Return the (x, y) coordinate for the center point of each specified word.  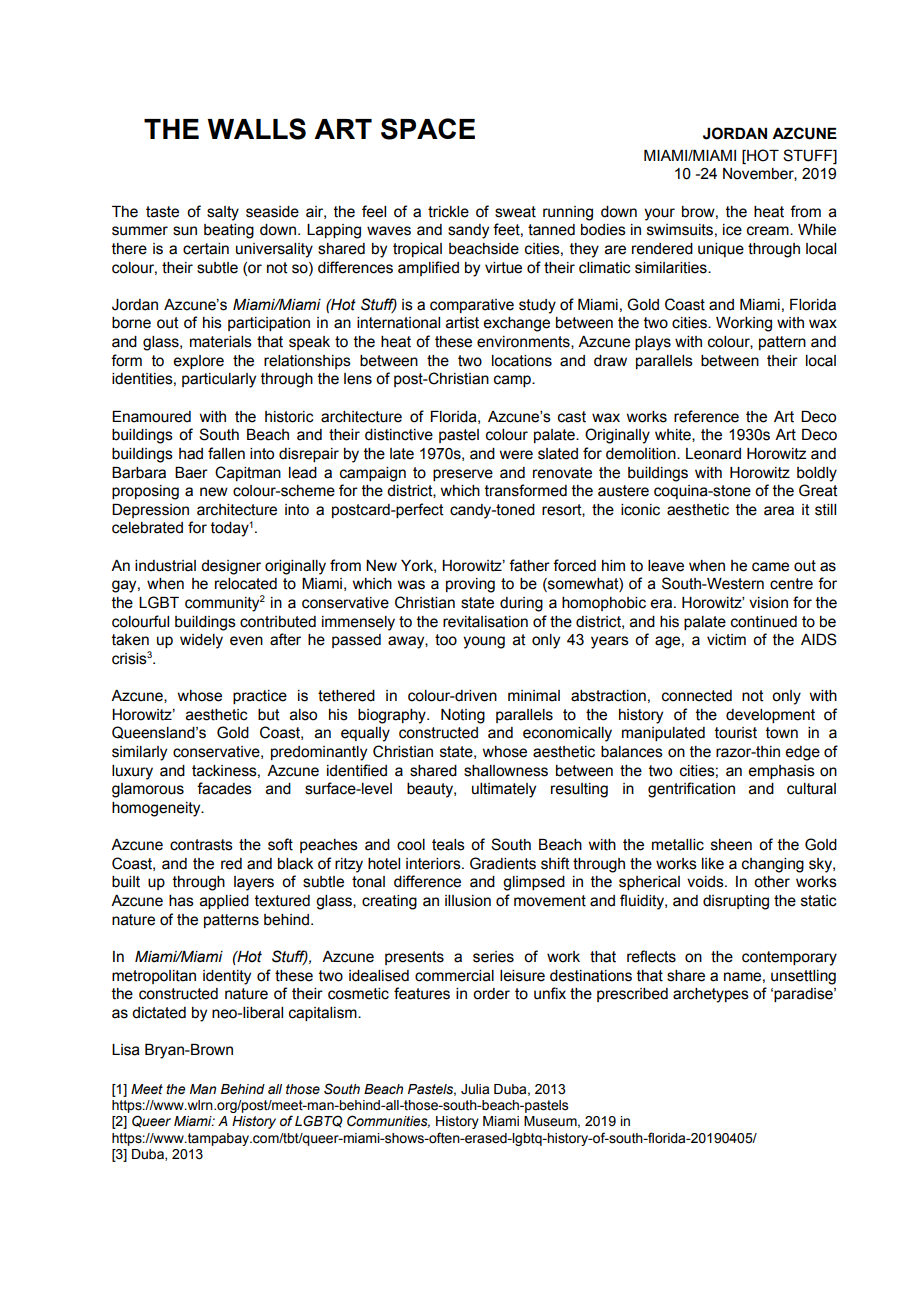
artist (462, 323)
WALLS (256, 129)
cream (769, 231)
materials (221, 342)
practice (260, 697)
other (772, 882)
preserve (463, 475)
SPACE (428, 129)
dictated (159, 1013)
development (770, 716)
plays (653, 343)
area (779, 511)
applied (224, 902)
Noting (463, 716)
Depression (150, 511)
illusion (468, 901)
